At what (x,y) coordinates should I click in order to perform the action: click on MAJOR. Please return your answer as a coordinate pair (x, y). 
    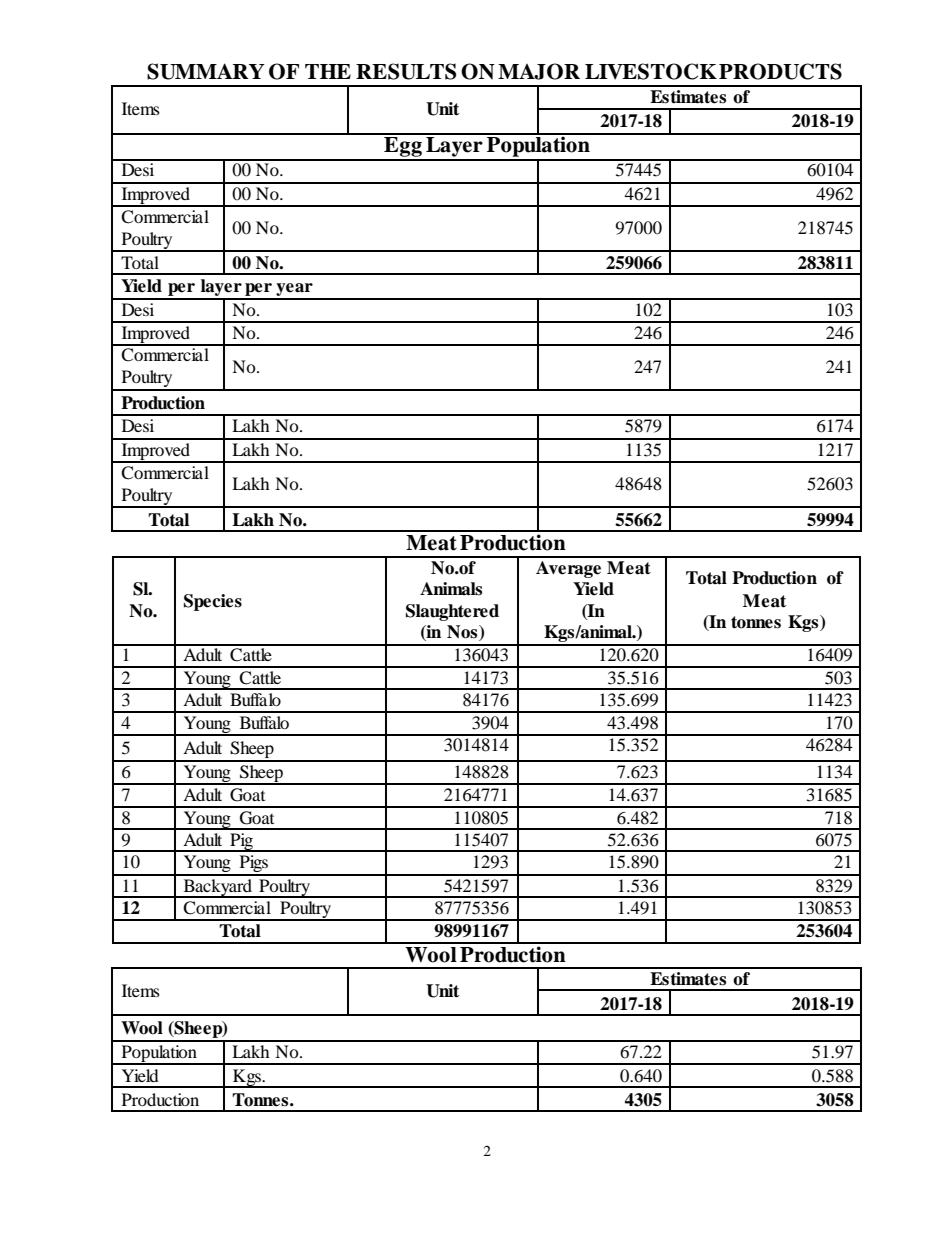
    Looking at the image, I should click on (539, 71).
